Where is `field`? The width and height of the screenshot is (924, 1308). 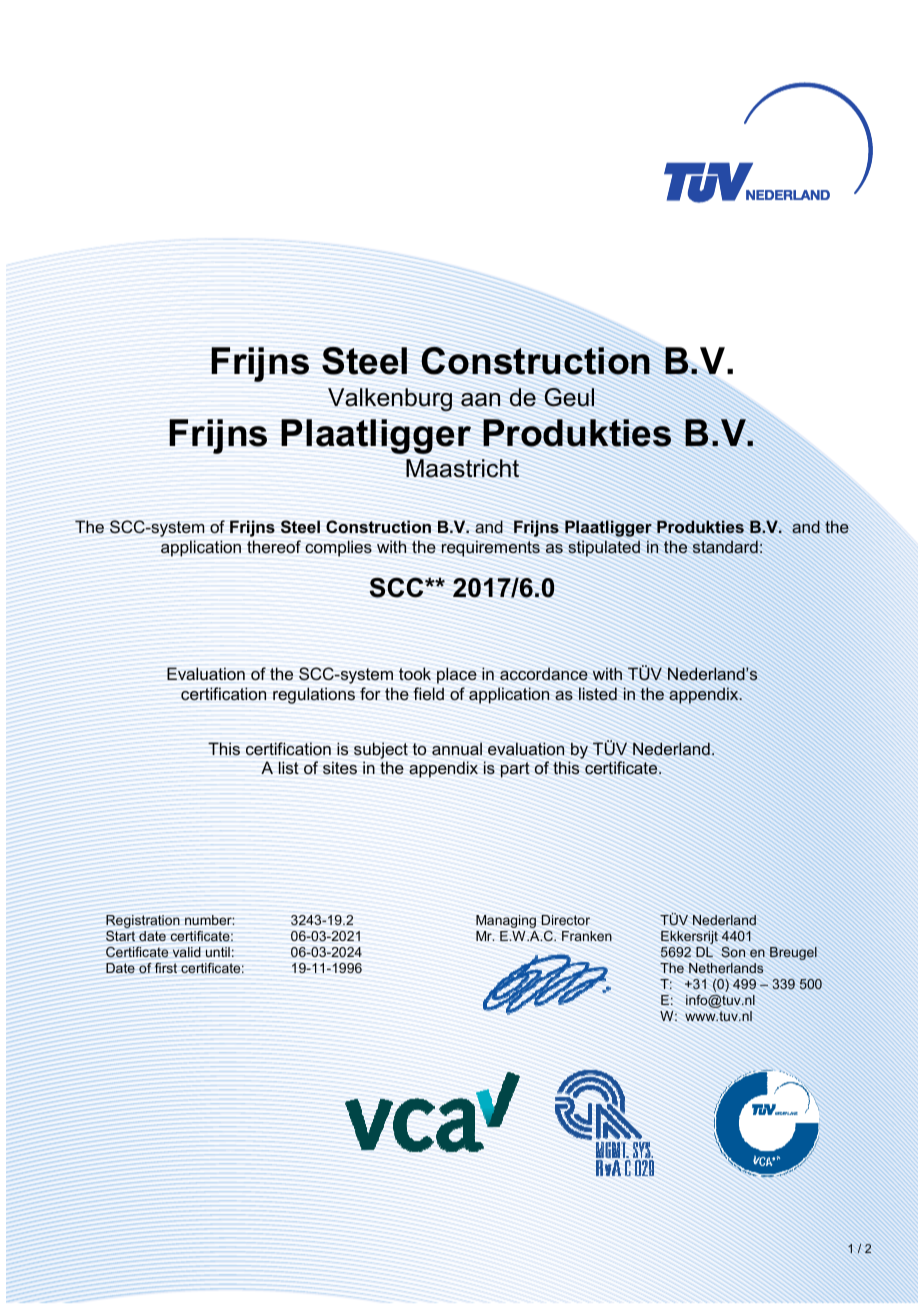 field is located at coordinates (428, 694).
